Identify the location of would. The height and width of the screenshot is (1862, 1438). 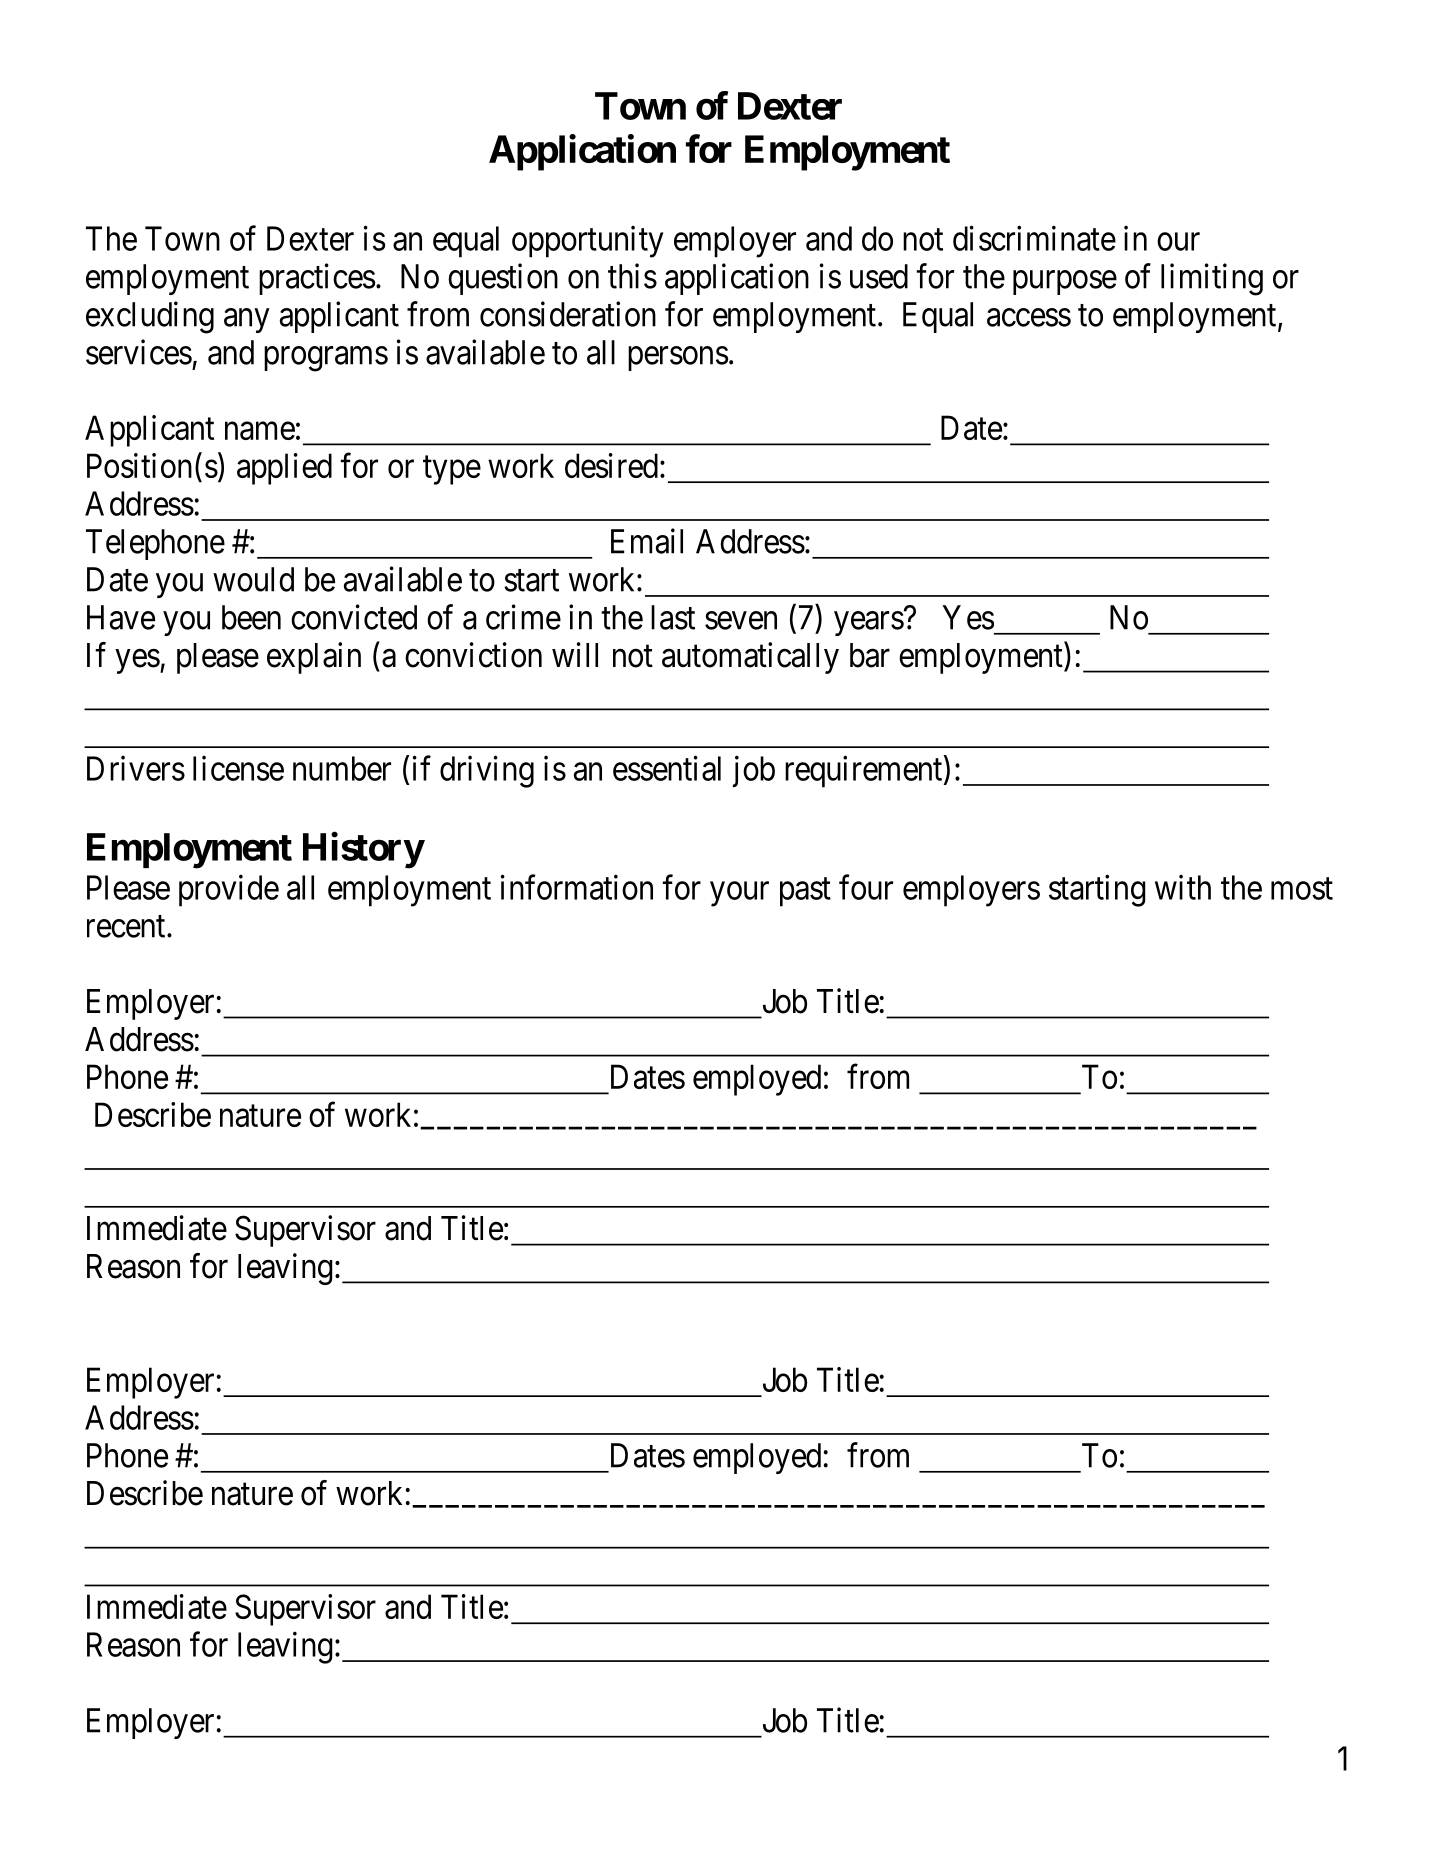
(253, 579).
